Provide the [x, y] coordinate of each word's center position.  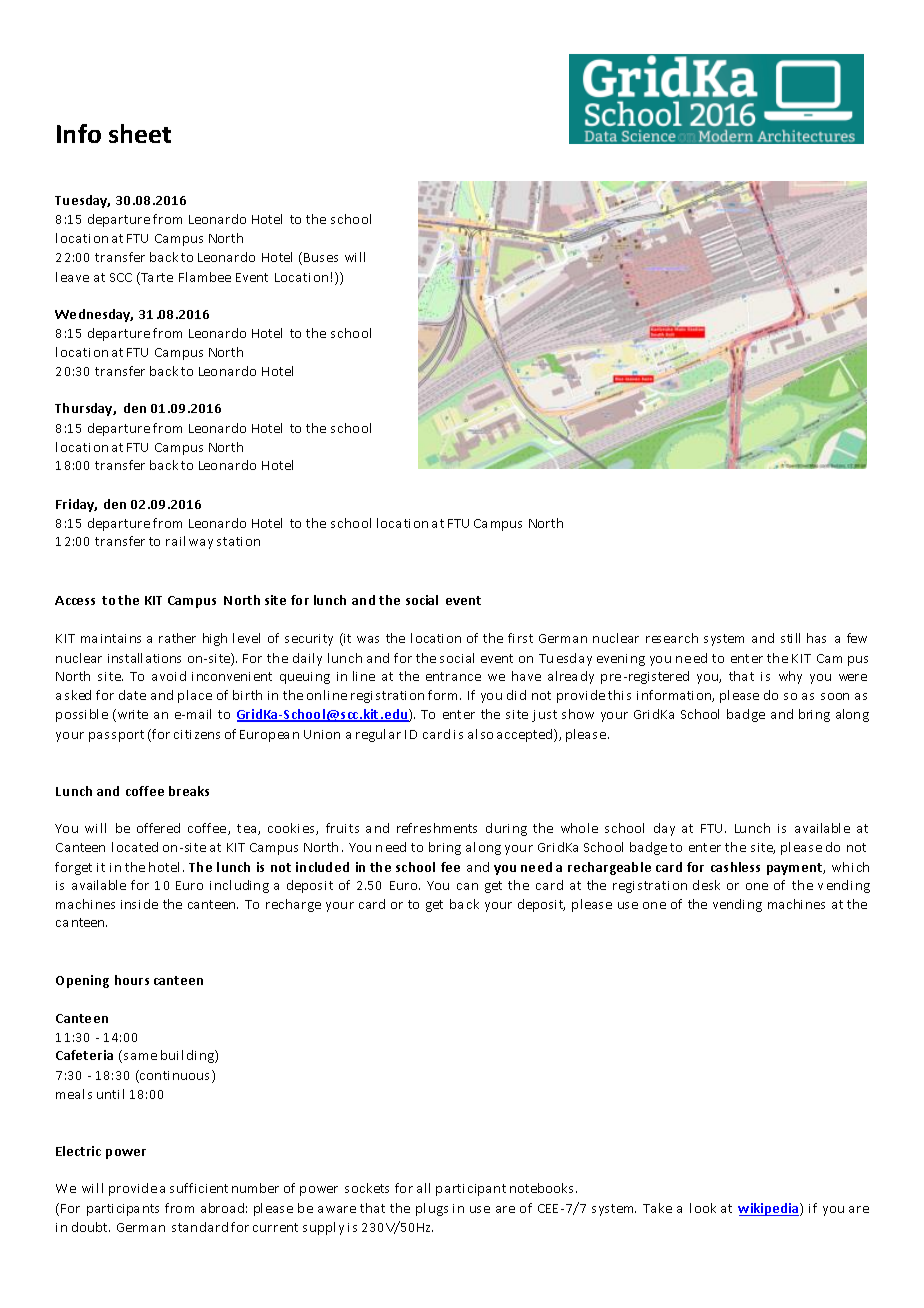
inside [139, 904]
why [790, 677]
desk [706, 885]
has [816, 638]
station [238, 541]
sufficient [199, 1188]
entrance [453, 676]
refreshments [437, 828]
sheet [140, 133]
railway [189, 542]
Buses [321, 257]
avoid [169, 676]
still [790, 638]
